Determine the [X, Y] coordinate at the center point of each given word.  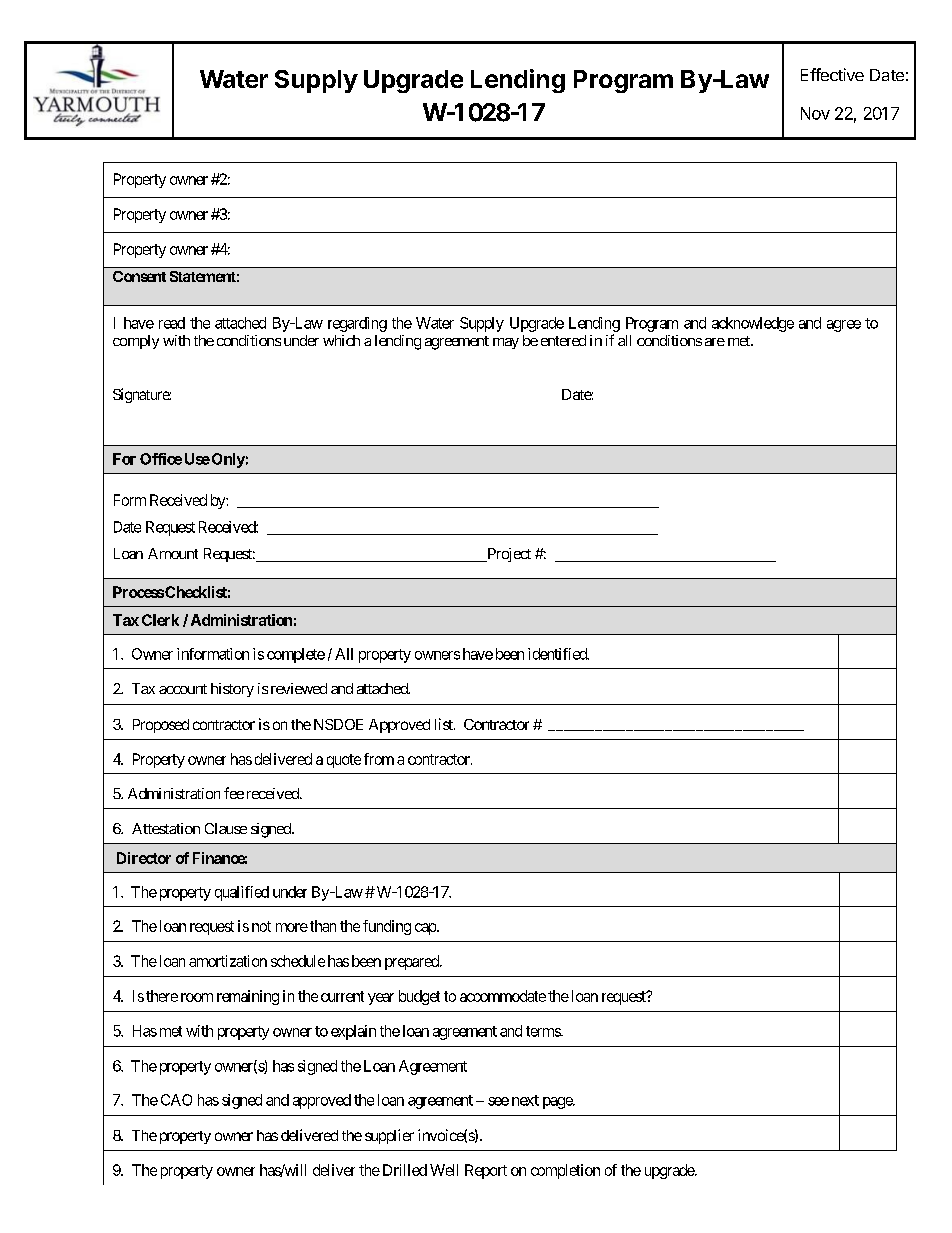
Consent [139, 276]
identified [558, 654]
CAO [176, 1100]
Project [508, 555]
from [379, 759]
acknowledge [753, 324]
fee [234, 793]
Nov [815, 113]
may [506, 343]
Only [227, 460]
